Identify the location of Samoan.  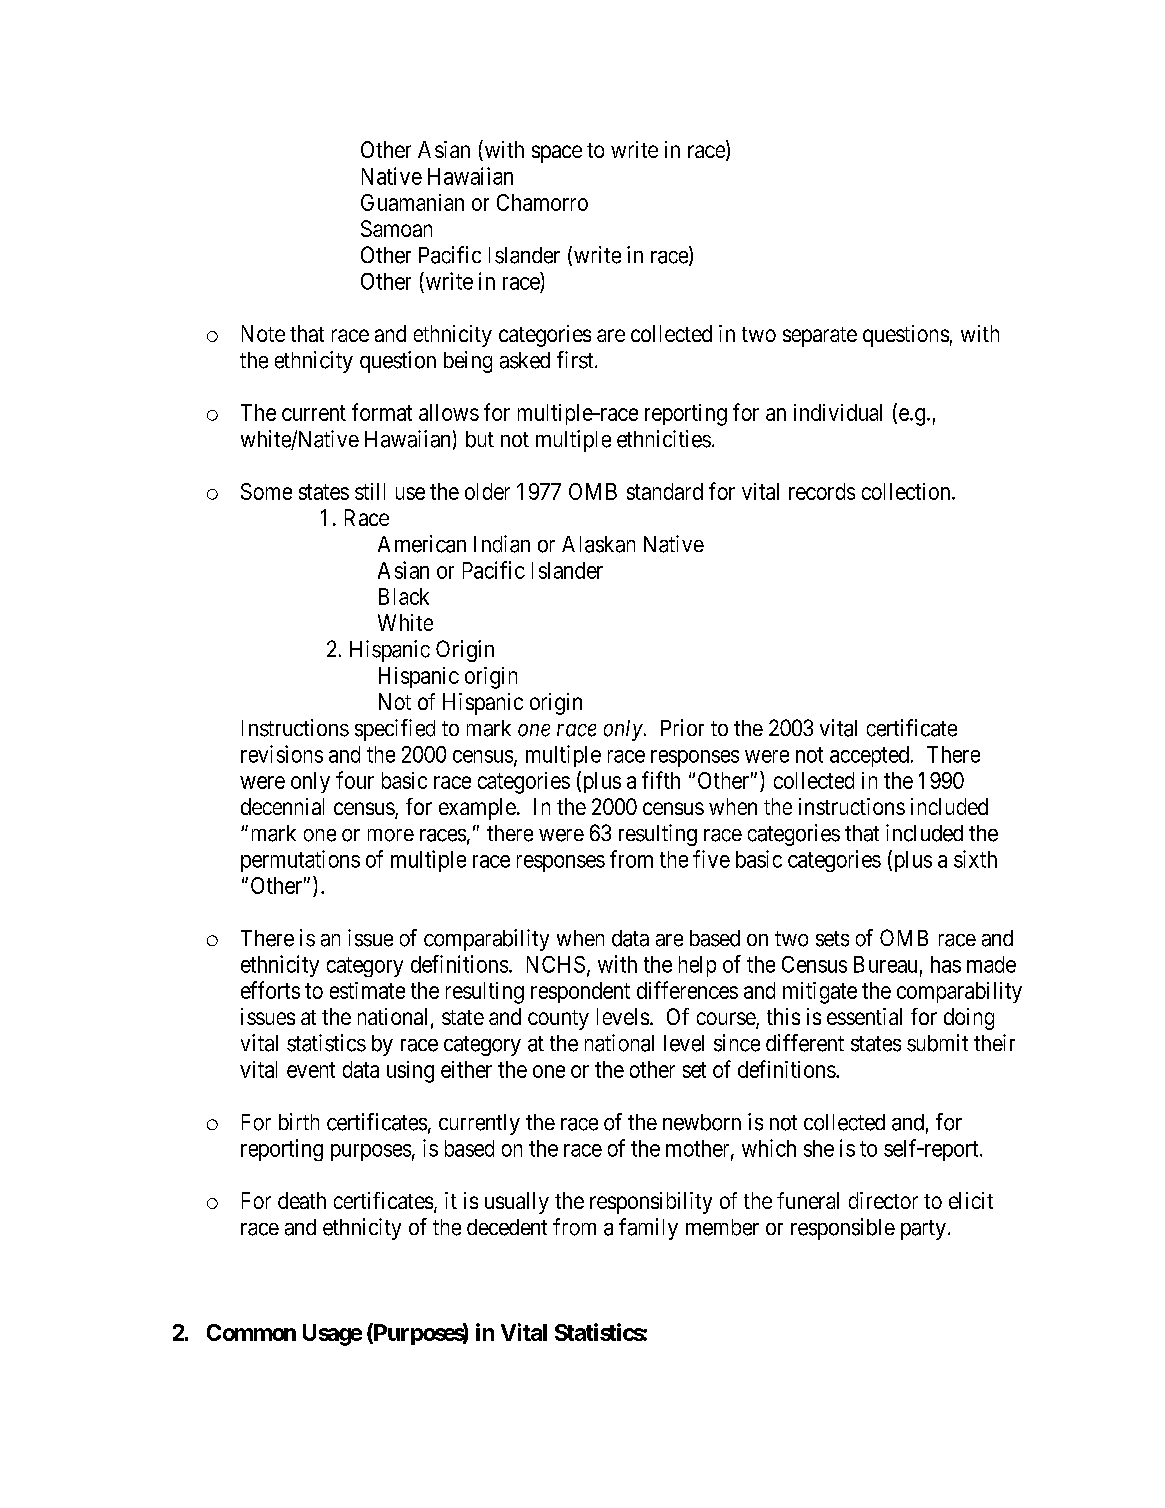
(396, 228).
